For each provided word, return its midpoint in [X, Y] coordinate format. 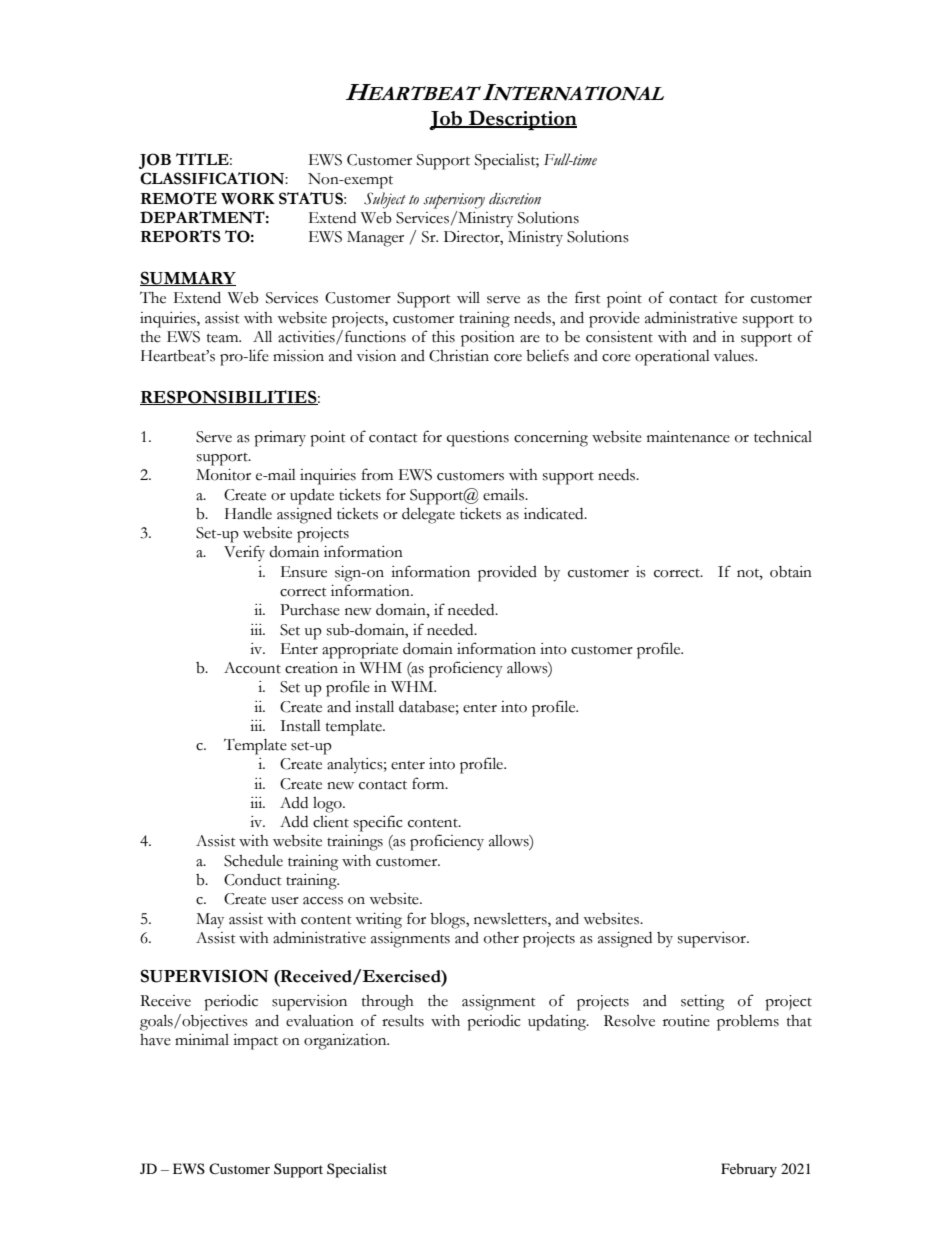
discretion [515, 199]
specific [378, 823]
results [403, 1020]
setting [702, 1003]
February [749, 1170]
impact [255, 1042]
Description [522, 120]
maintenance [688, 437]
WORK [248, 198]
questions [478, 439]
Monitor [223, 475]
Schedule [253, 861]
